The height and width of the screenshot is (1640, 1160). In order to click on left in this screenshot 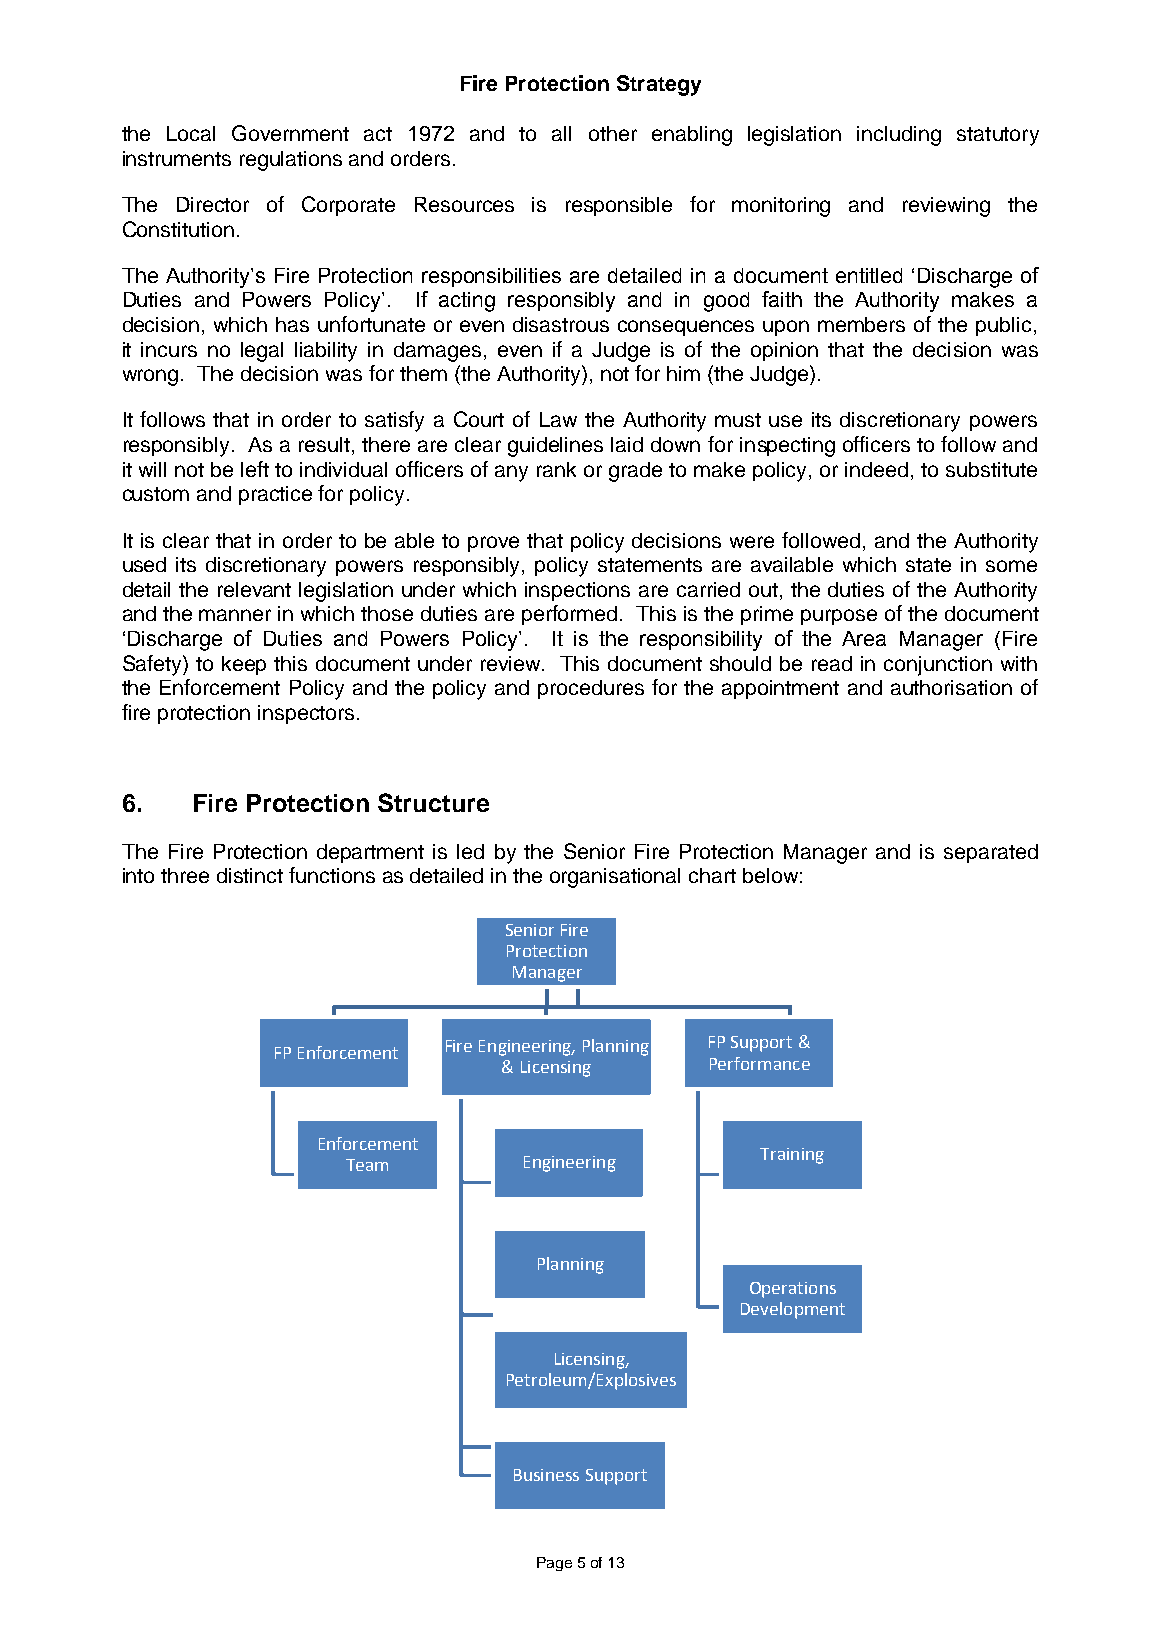, I will do `click(255, 469)`.
